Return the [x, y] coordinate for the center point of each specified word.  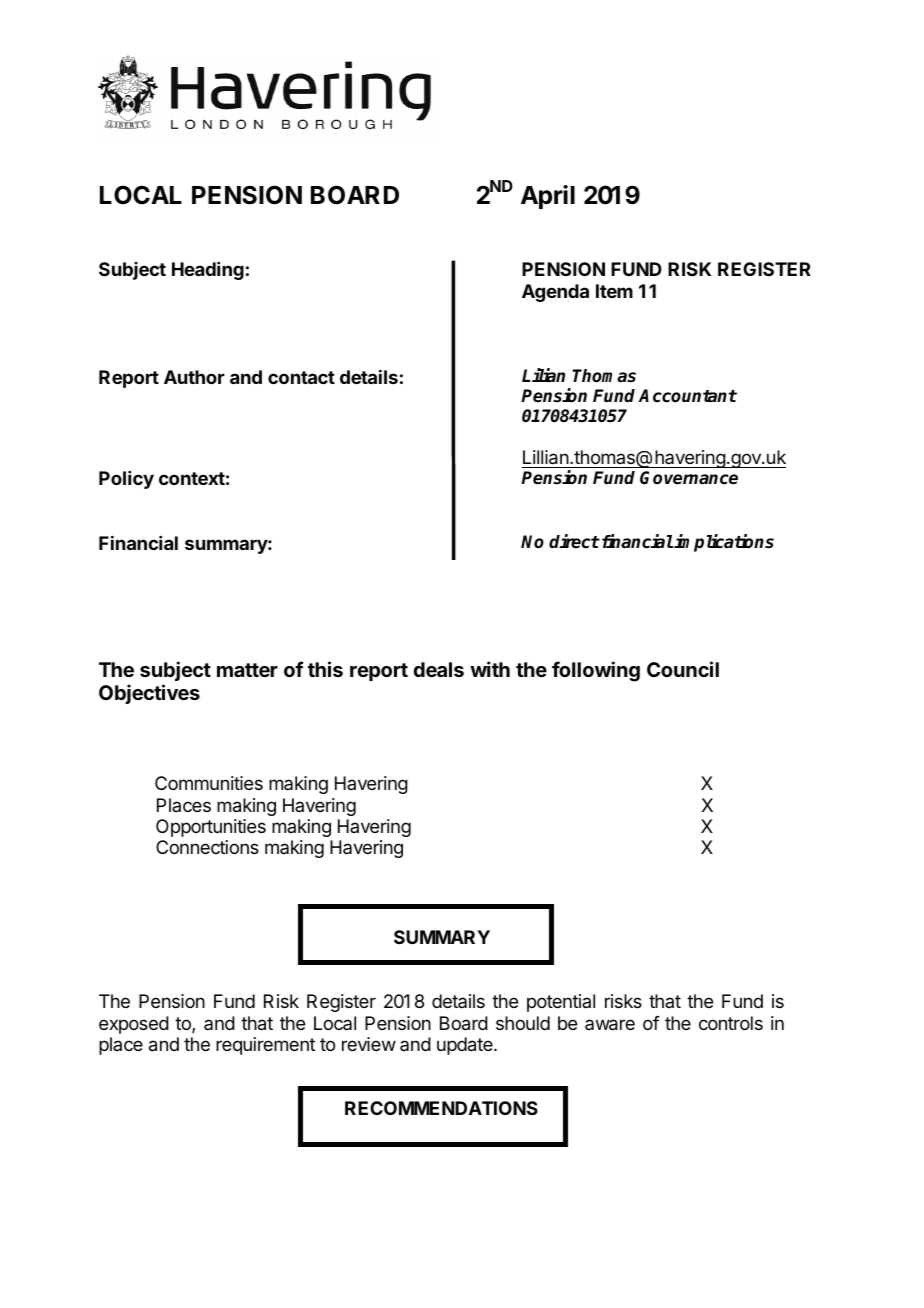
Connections [207, 847]
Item [614, 291]
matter [247, 670]
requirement [265, 1046]
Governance [689, 478]
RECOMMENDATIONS [441, 1108]
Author [194, 377]
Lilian [543, 375]
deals [439, 669]
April [548, 197]
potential [561, 1003]
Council [683, 669]
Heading [208, 271]
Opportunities [211, 828]
